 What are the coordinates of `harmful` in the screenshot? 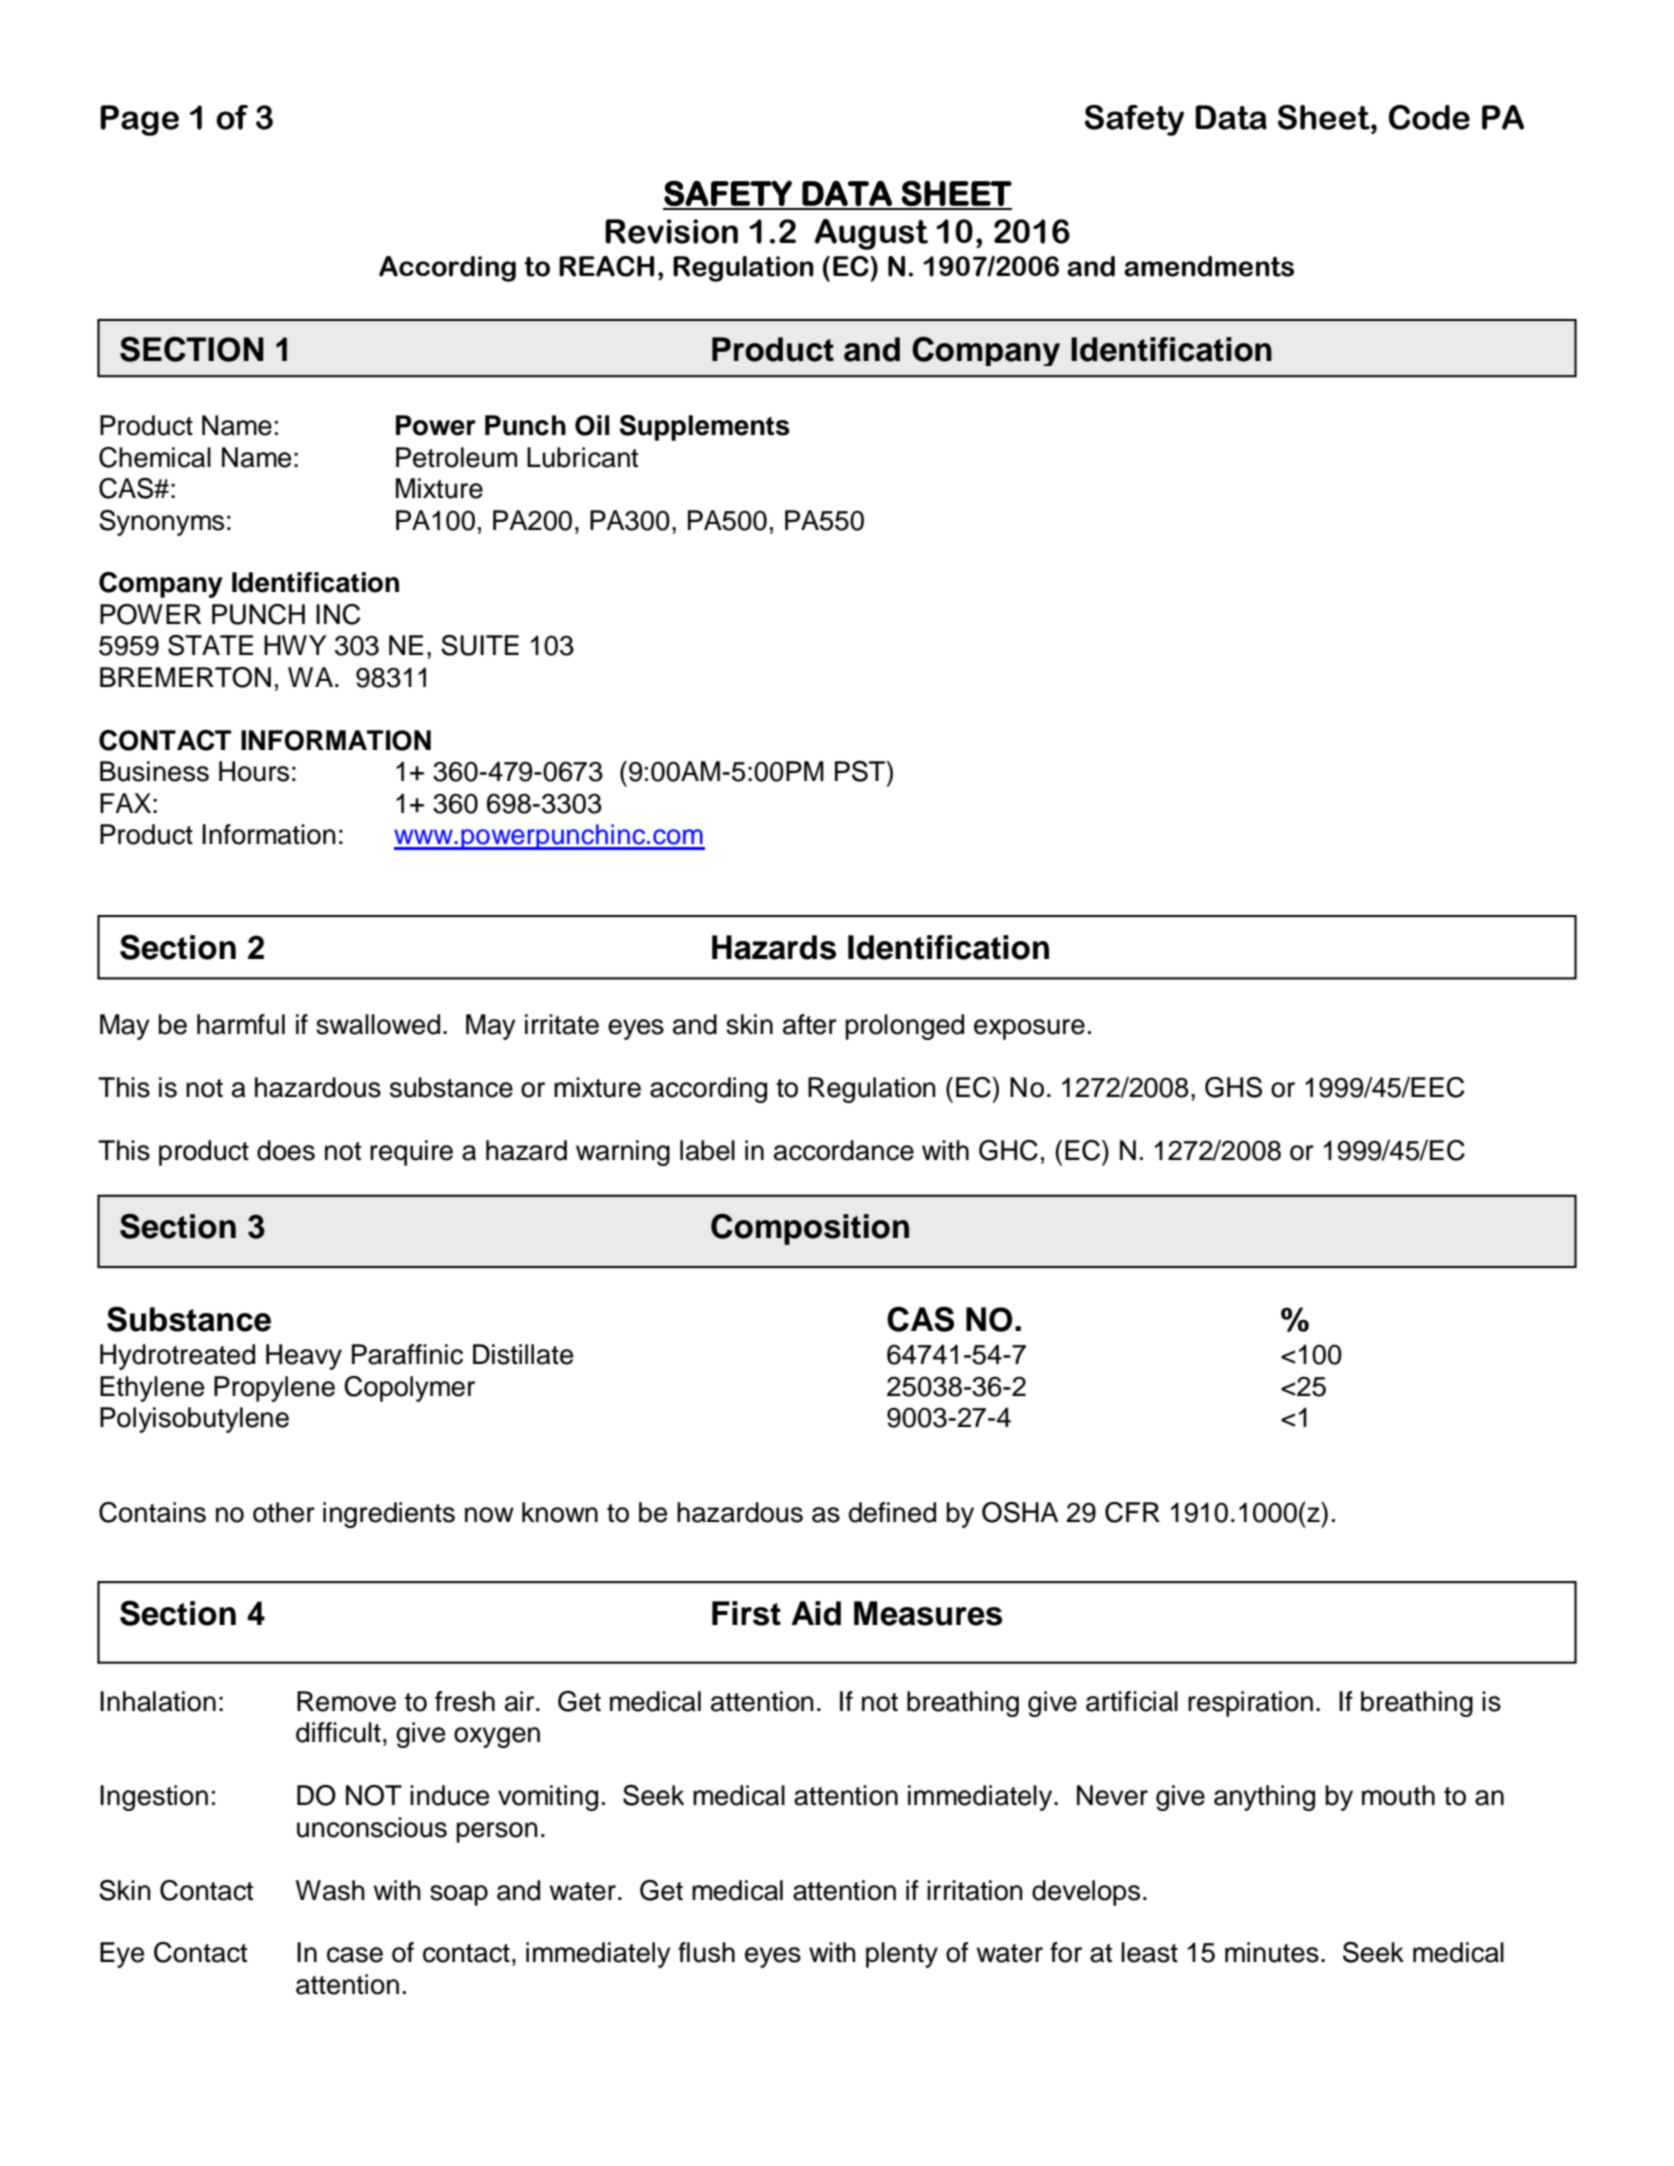 It's located at (241, 1024).
